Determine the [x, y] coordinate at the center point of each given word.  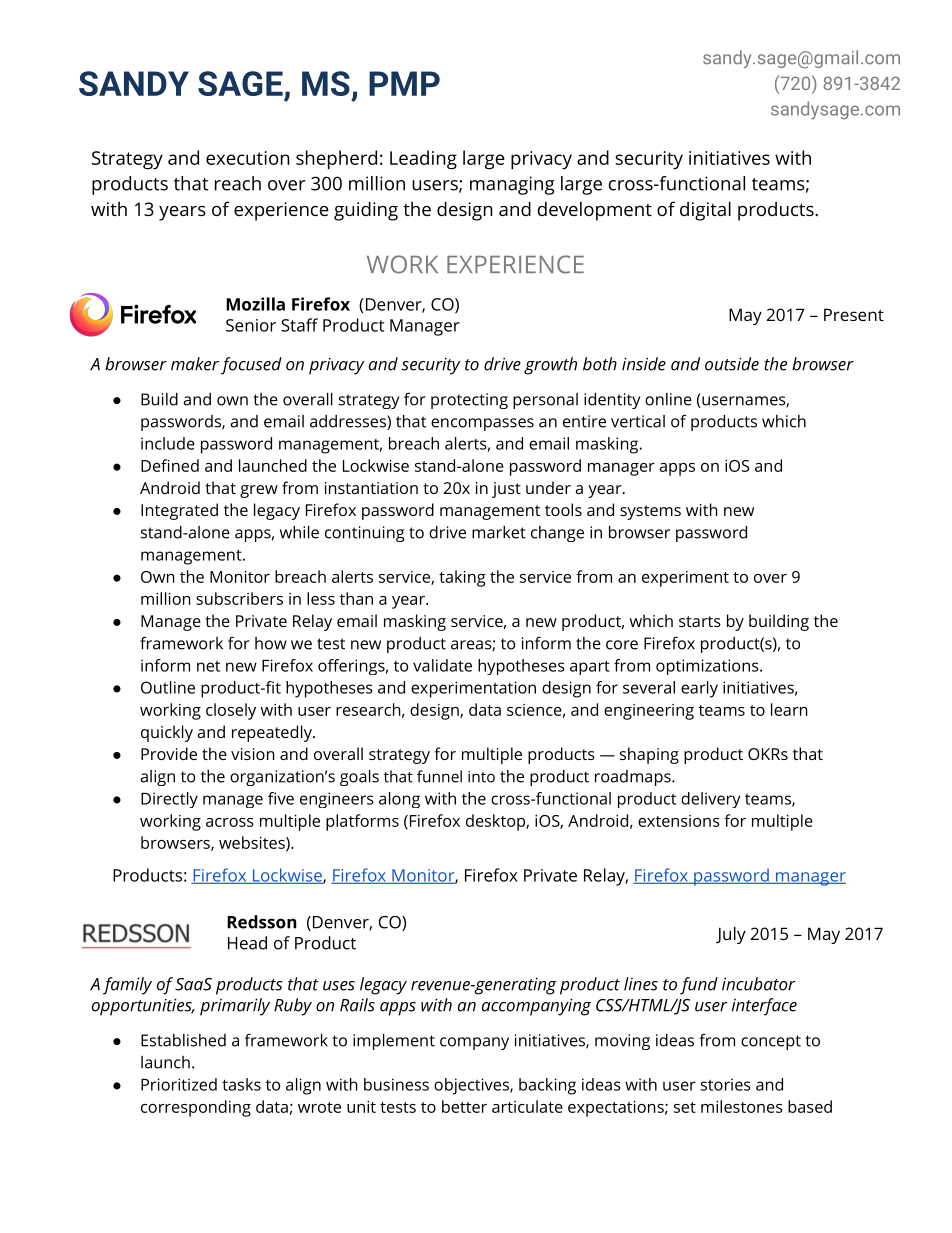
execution [248, 158]
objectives [472, 1086]
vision [253, 754]
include [168, 443]
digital [705, 211]
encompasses [482, 424]
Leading [423, 160]
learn [789, 709]
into [481, 777]
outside [732, 364]
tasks [241, 1084]
